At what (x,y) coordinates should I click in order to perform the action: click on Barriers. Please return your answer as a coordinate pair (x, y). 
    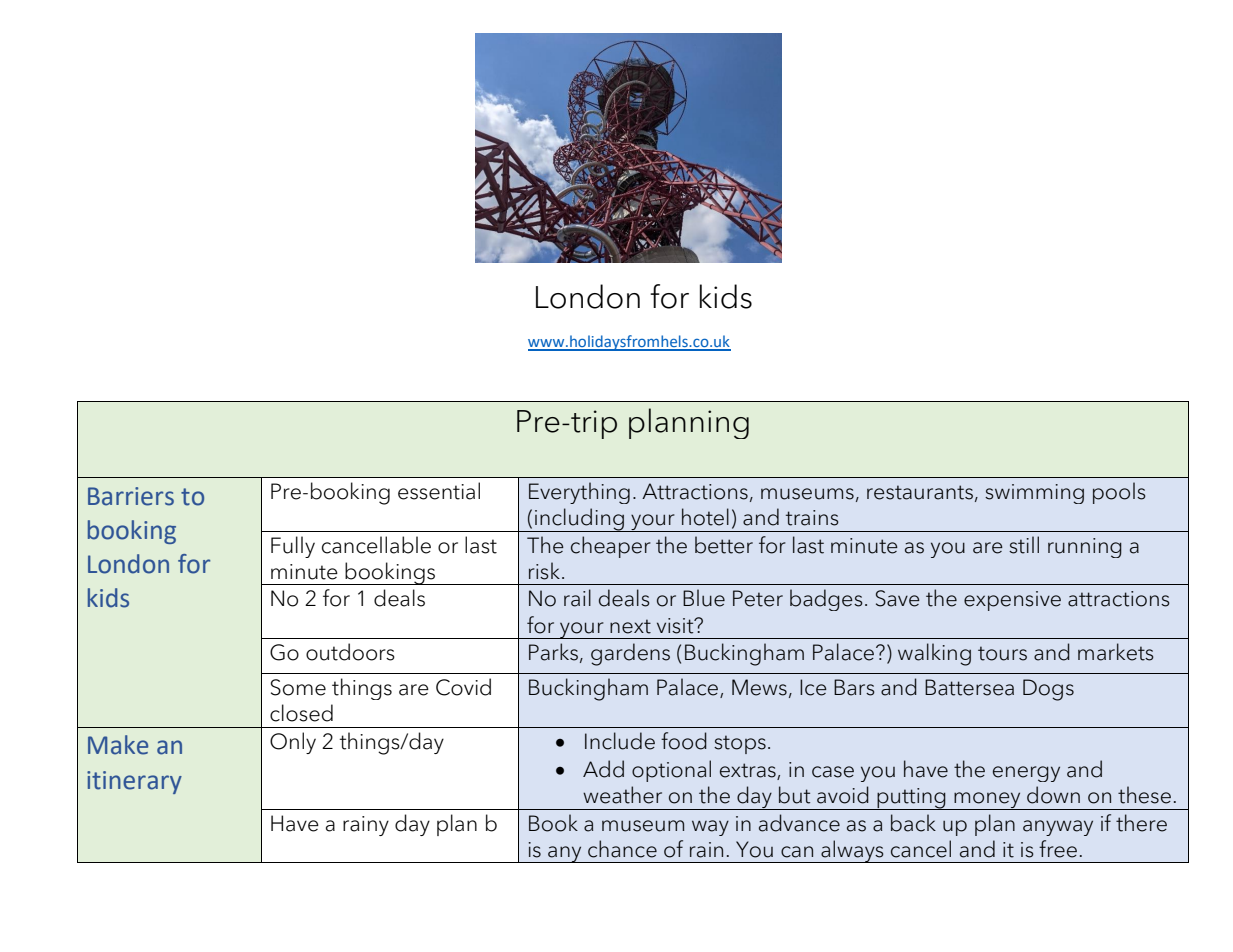
    Looking at the image, I should click on (131, 496).
